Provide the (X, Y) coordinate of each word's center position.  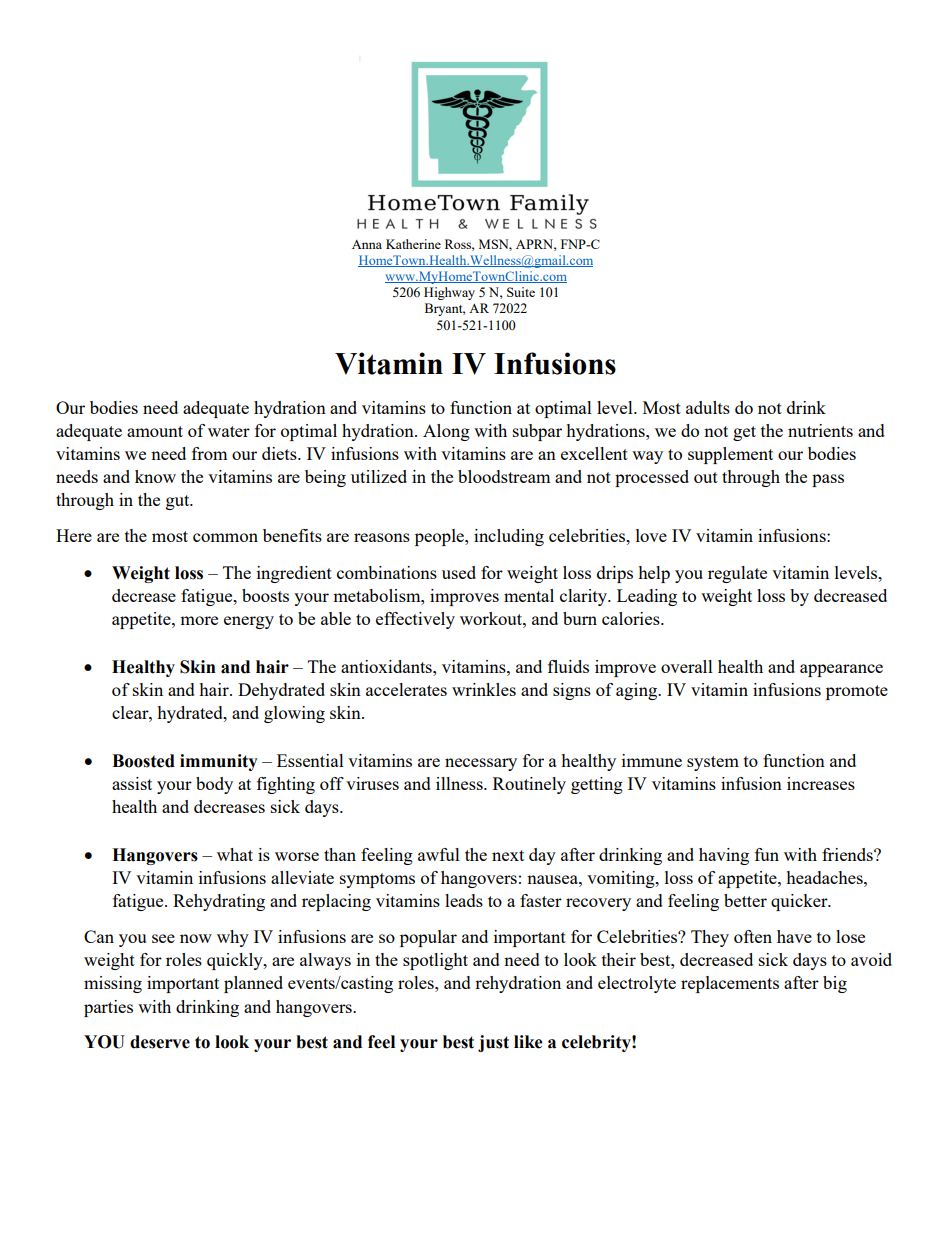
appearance (841, 670)
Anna (367, 244)
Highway (449, 293)
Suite (521, 292)
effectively (415, 620)
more (199, 620)
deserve (160, 1042)
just (493, 1043)
